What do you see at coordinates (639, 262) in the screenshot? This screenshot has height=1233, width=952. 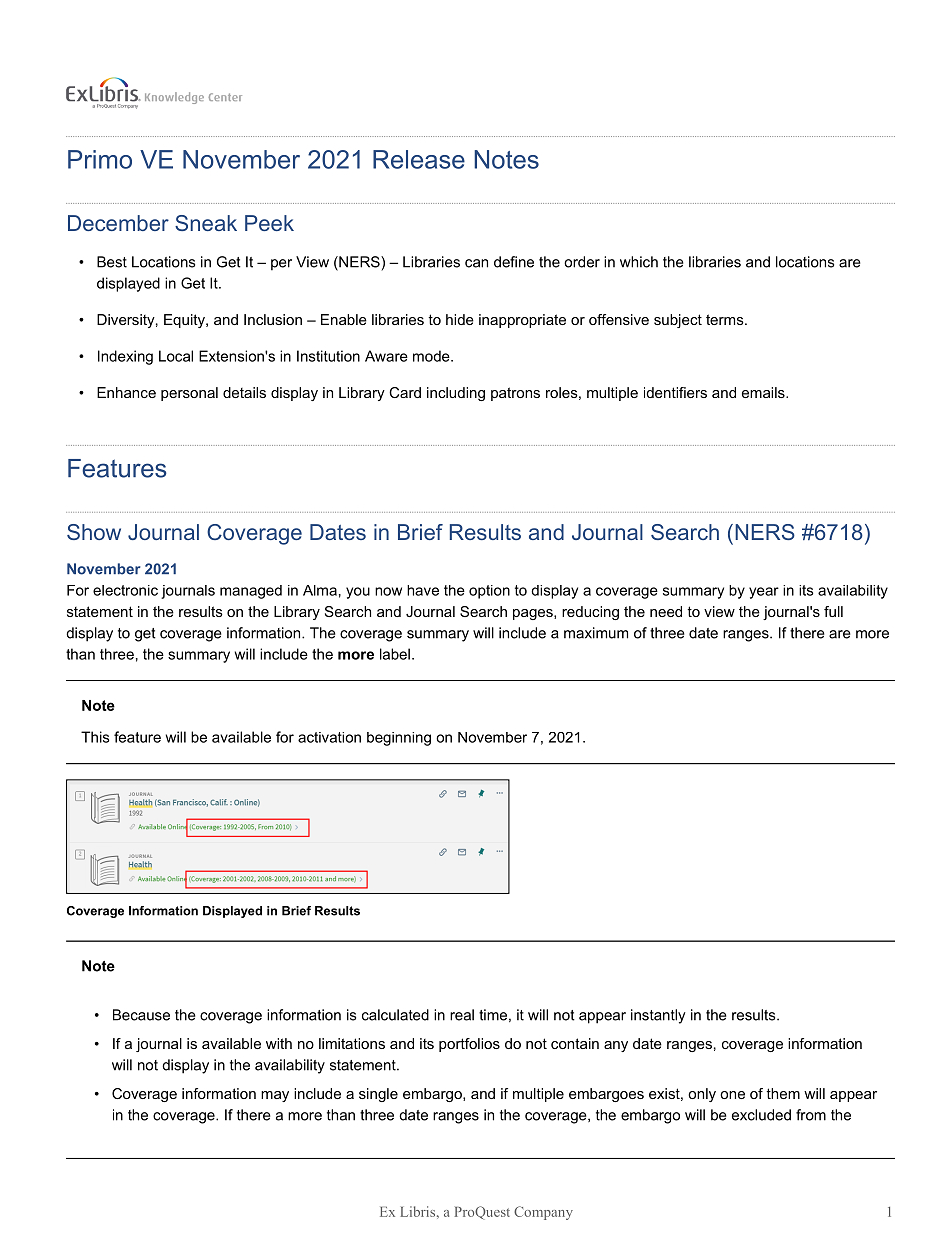 I see `which` at bounding box center [639, 262].
